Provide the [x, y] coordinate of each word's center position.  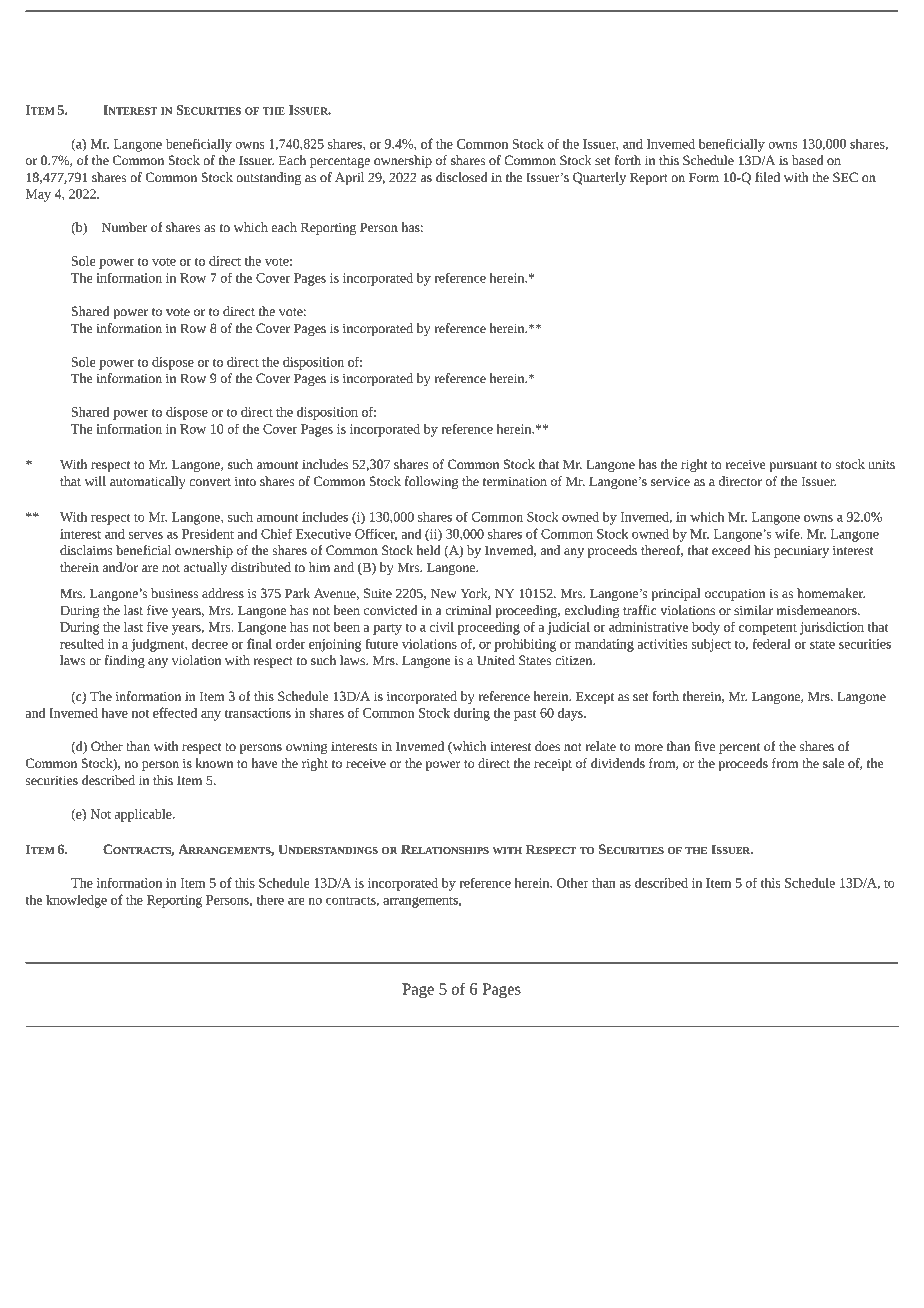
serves [146, 535]
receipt [553, 764]
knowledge [76, 901]
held [429, 550]
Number [124, 227]
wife [788, 533]
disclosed [462, 177]
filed [767, 177]
